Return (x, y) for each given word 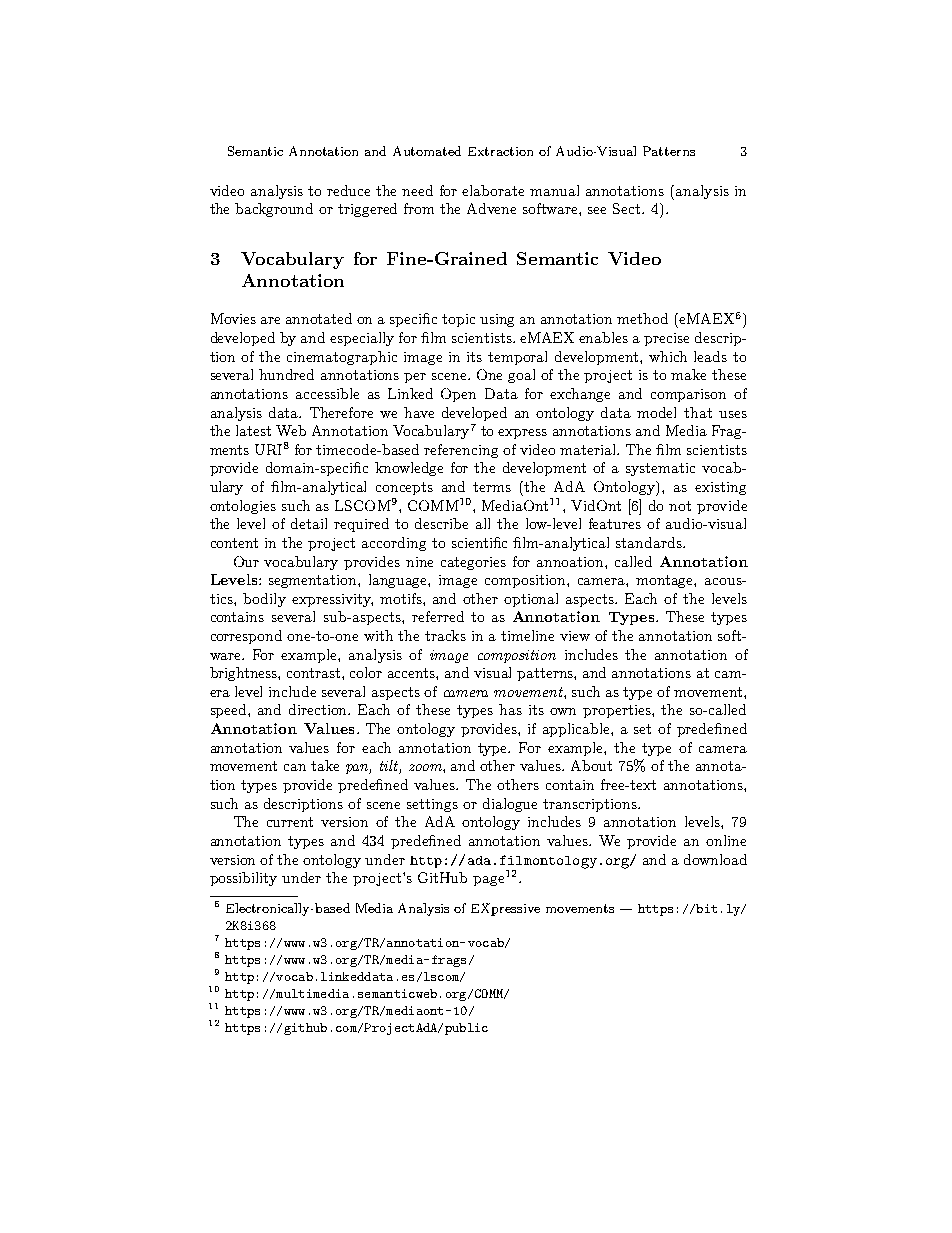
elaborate (493, 190)
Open (458, 395)
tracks (445, 635)
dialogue (510, 805)
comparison (688, 395)
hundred (286, 374)
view (575, 636)
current (290, 822)
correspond (246, 637)
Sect (628, 208)
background (274, 210)
